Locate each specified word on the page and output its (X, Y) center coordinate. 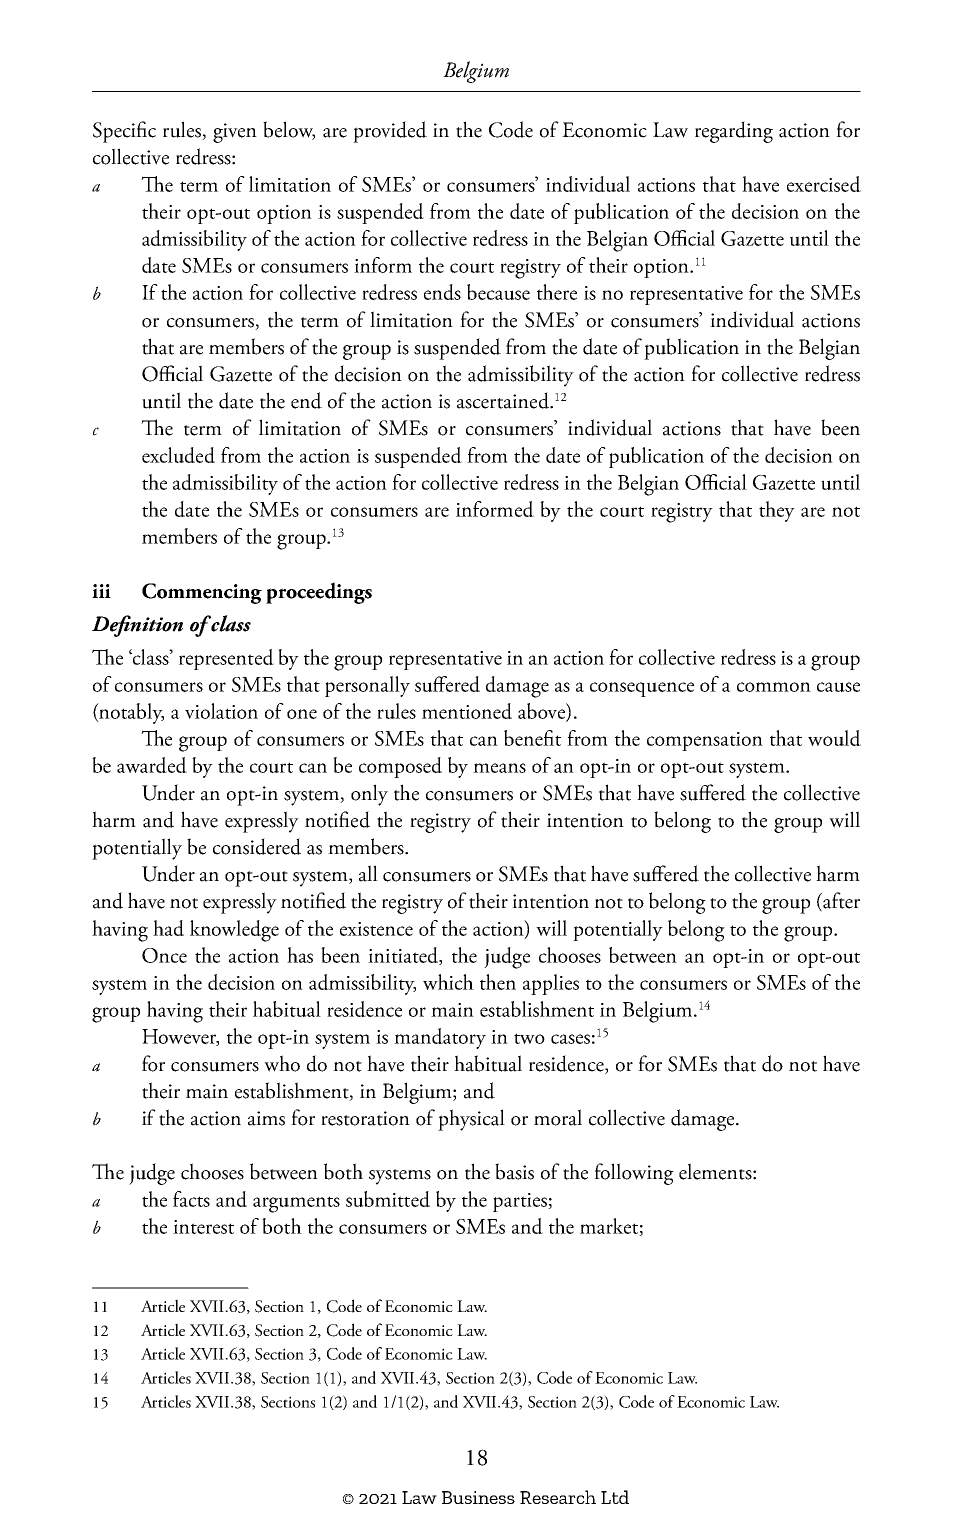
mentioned (467, 711)
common (774, 687)
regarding (734, 132)
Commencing (202, 593)
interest (203, 1227)
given (235, 133)
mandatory (440, 1038)
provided (390, 132)
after (840, 901)
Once (164, 955)
